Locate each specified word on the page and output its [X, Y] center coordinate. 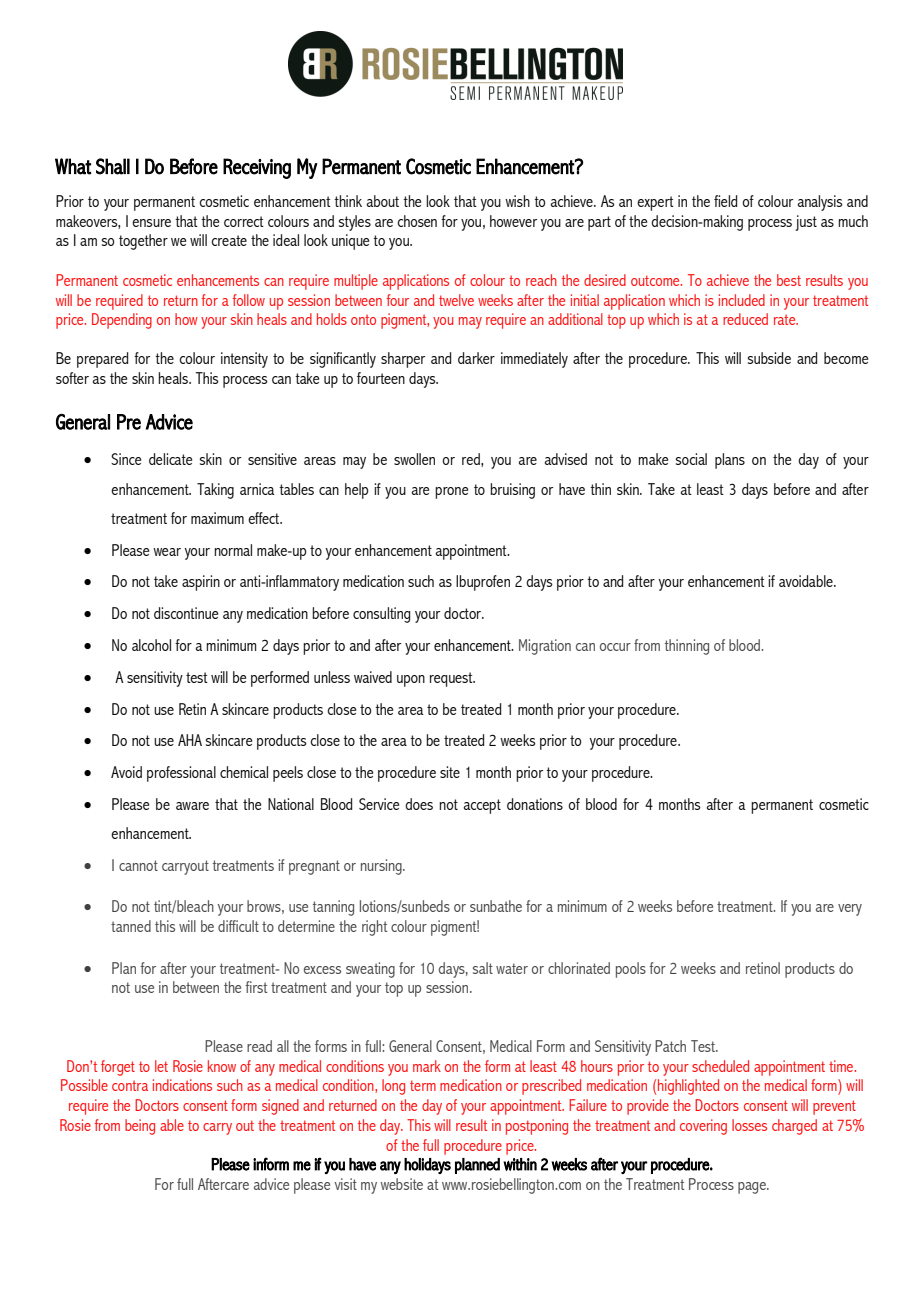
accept [482, 806]
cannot [138, 865]
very [850, 910]
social [691, 459]
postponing [537, 1127]
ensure [151, 223]
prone [451, 493]
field [725, 201]
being [140, 1127]
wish [517, 201]
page [753, 1188]
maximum [217, 518]
